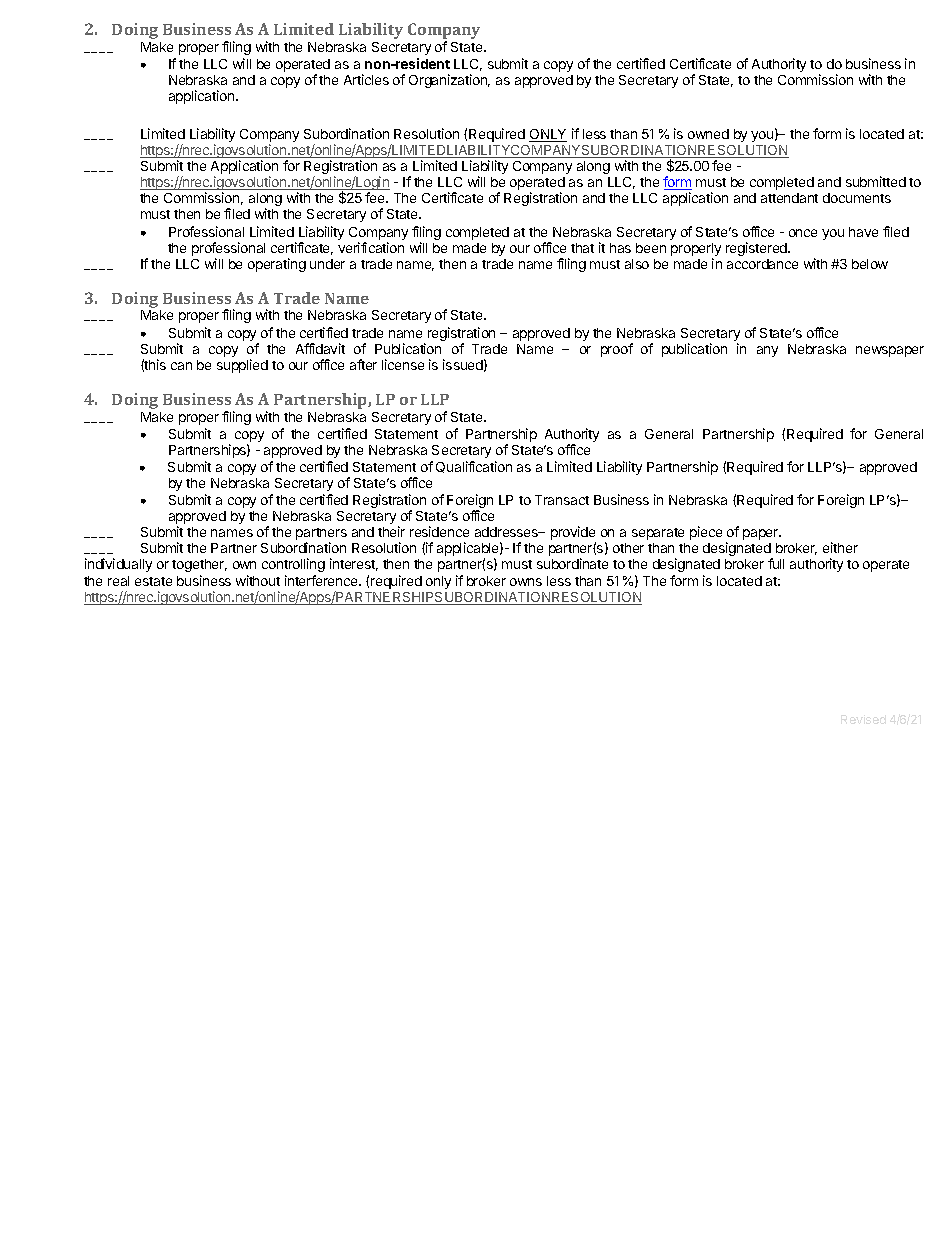 This page has width=952, height=1233. I want to click on attendant, so click(789, 198).
